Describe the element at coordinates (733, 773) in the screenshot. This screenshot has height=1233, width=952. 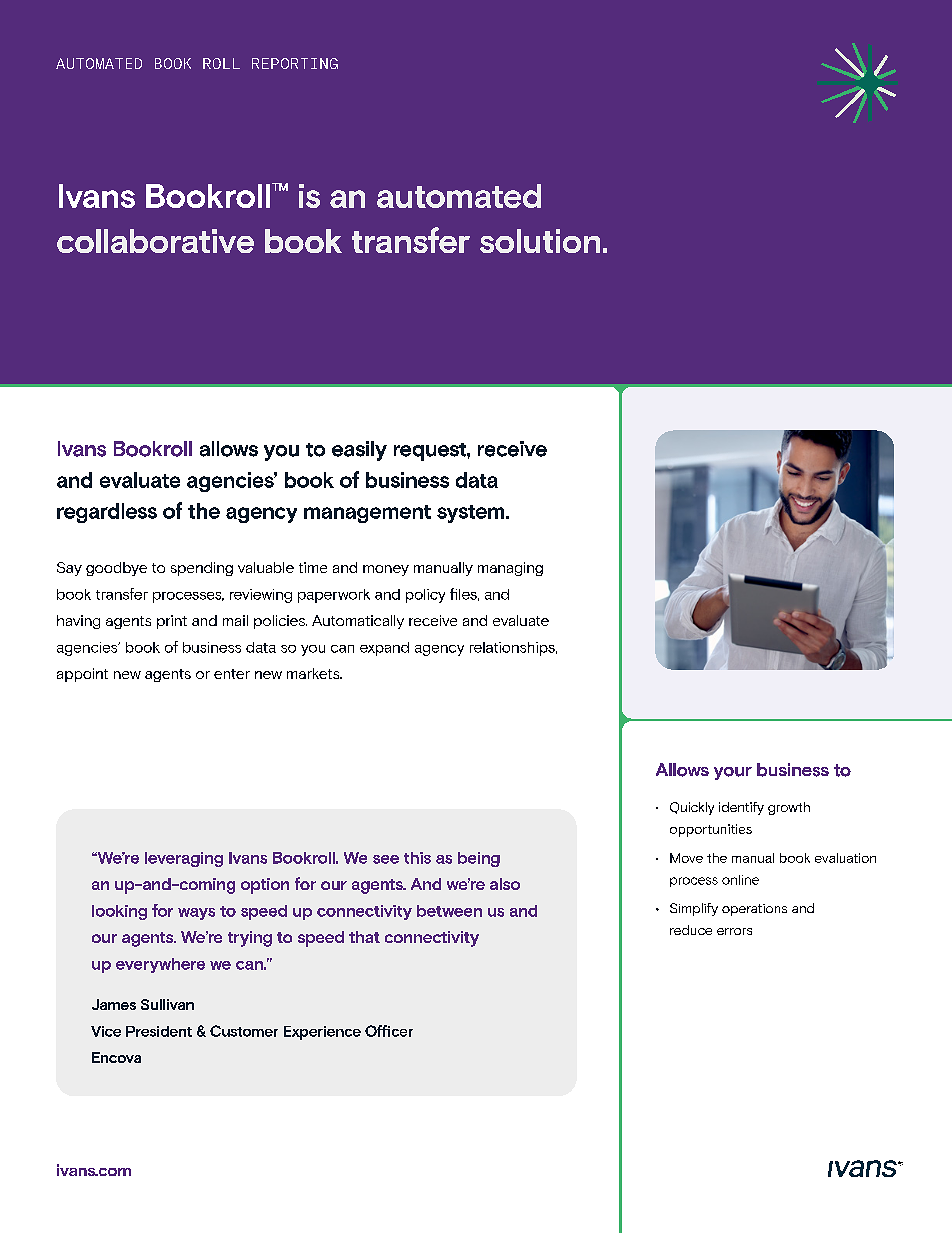
I see `your` at that location.
